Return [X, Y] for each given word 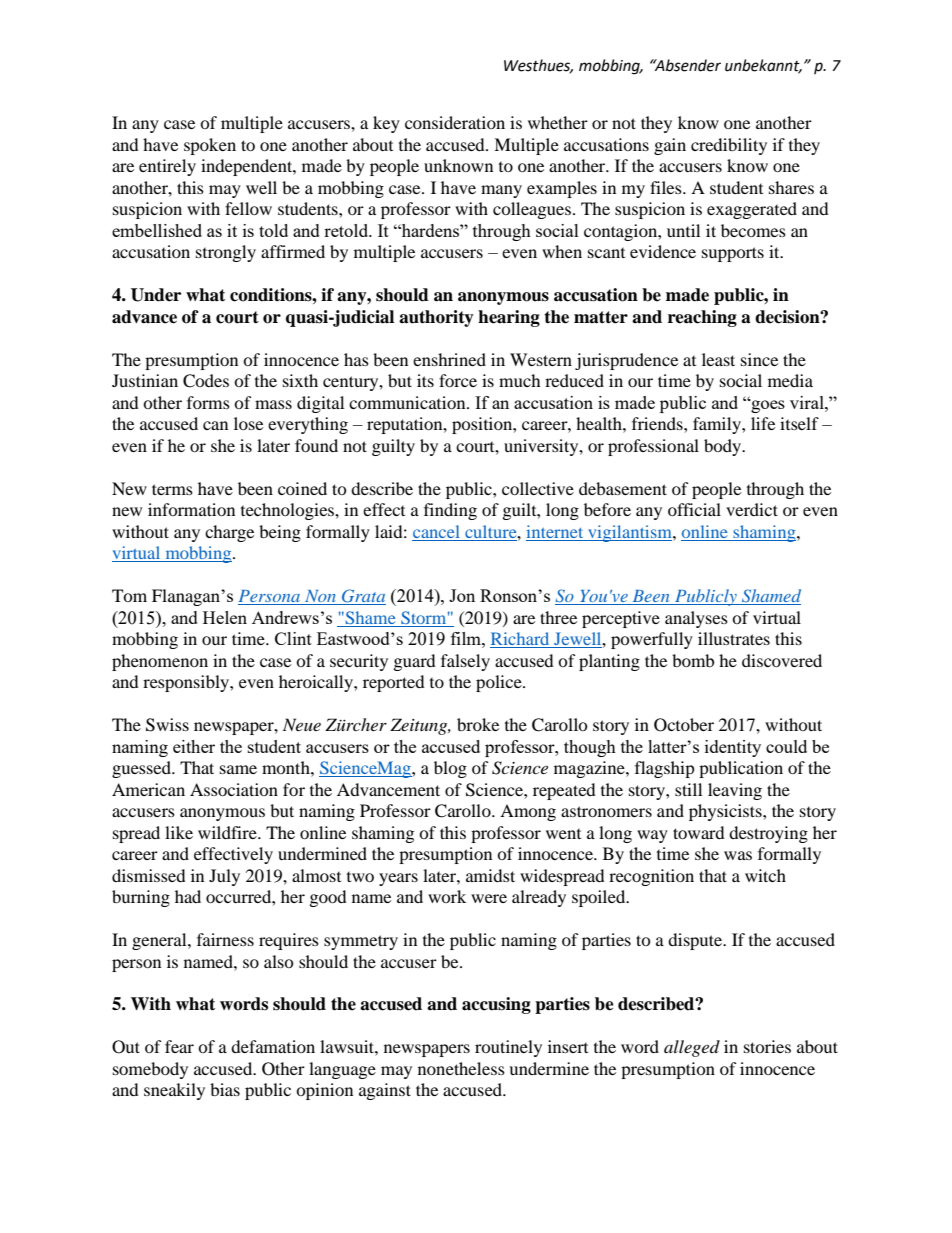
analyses [696, 619]
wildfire [228, 832]
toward [699, 832]
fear [179, 1046]
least [718, 359]
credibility [729, 146]
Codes [206, 381]
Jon [462, 595]
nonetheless [461, 1068]
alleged [692, 1048]
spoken [210, 146]
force [458, 380]
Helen [225, 617]
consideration [455, 122]
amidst [490, 875]
